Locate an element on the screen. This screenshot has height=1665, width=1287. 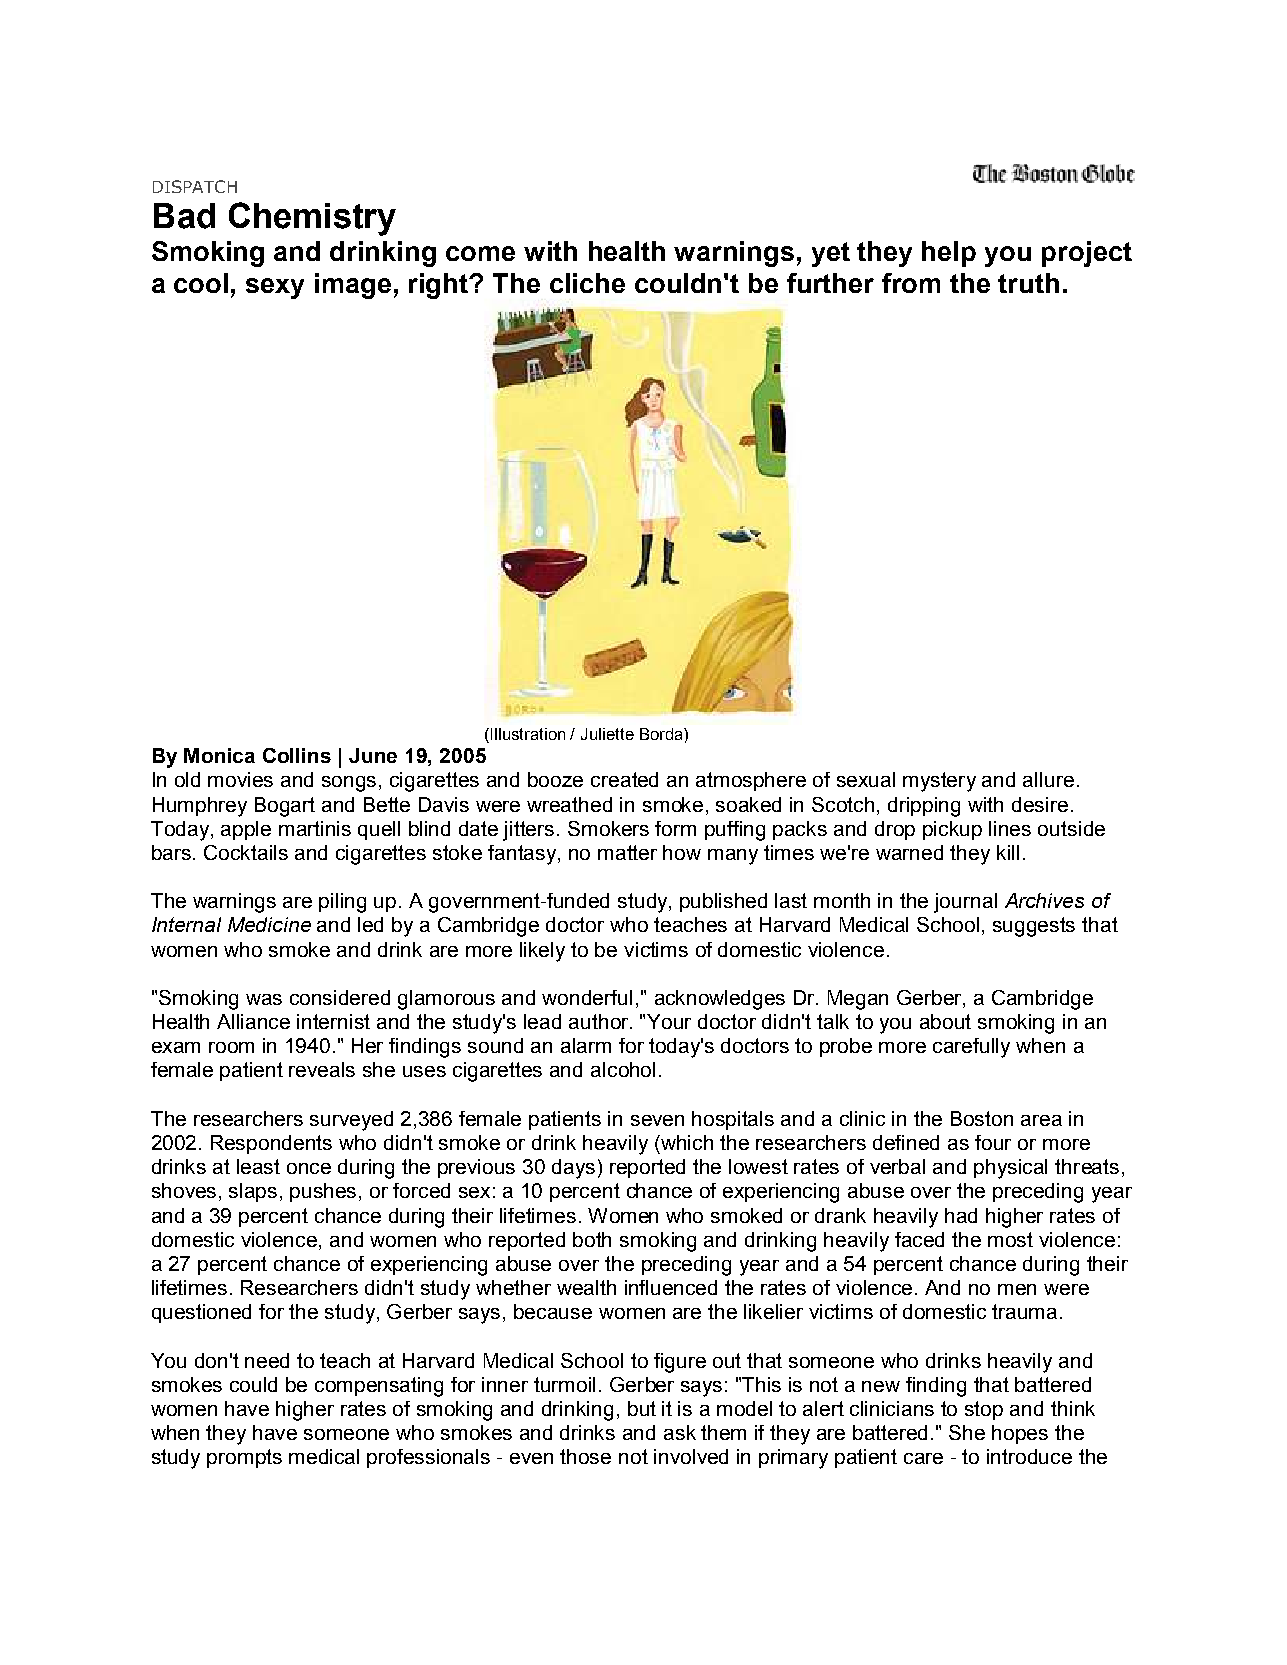
Boston is located at coordinates (982, 1118).
